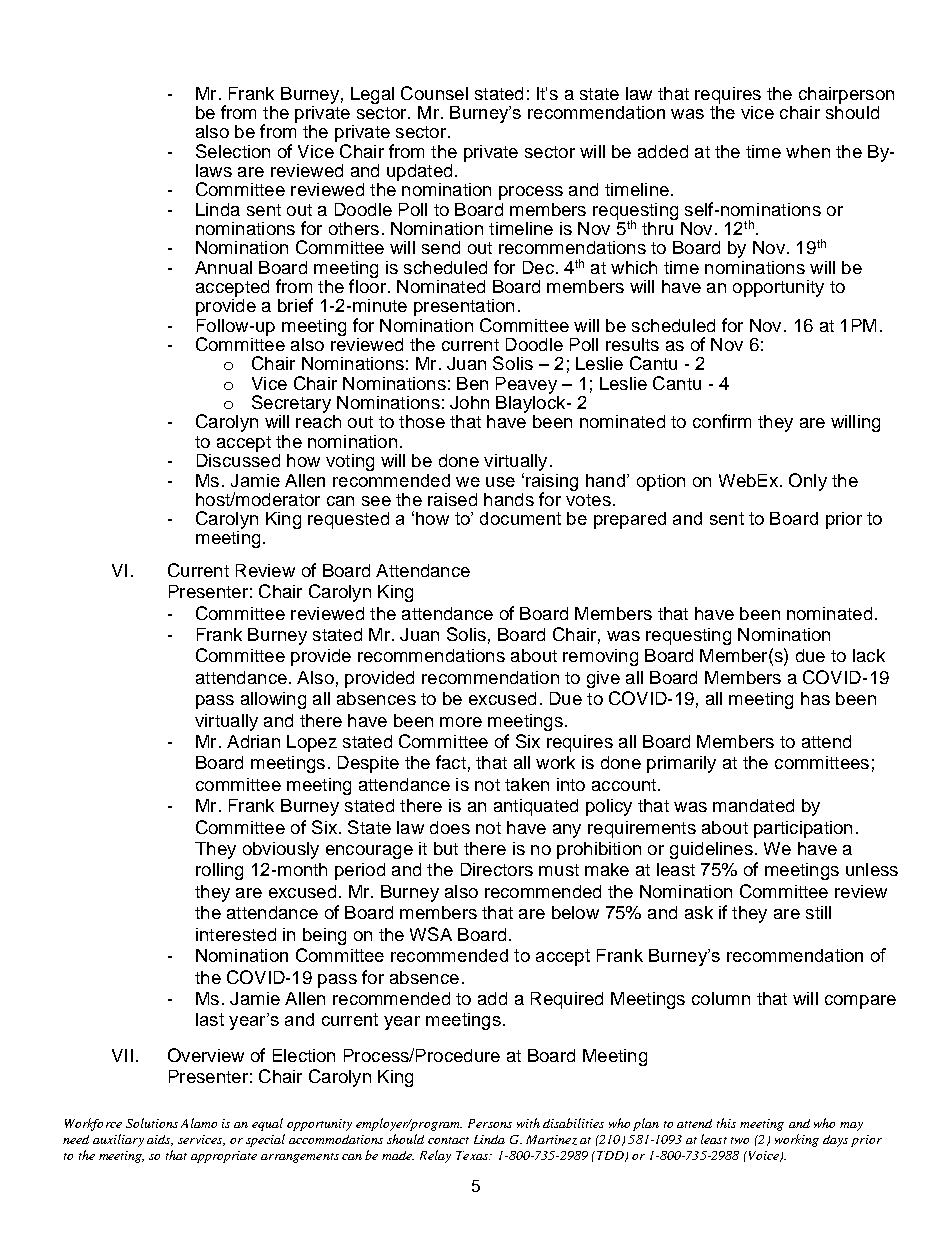 The height and width of the screenshot is (1233, 952). Describe the element at coordinates (740, 1140) in the screenshot. I see `two` at that location.
